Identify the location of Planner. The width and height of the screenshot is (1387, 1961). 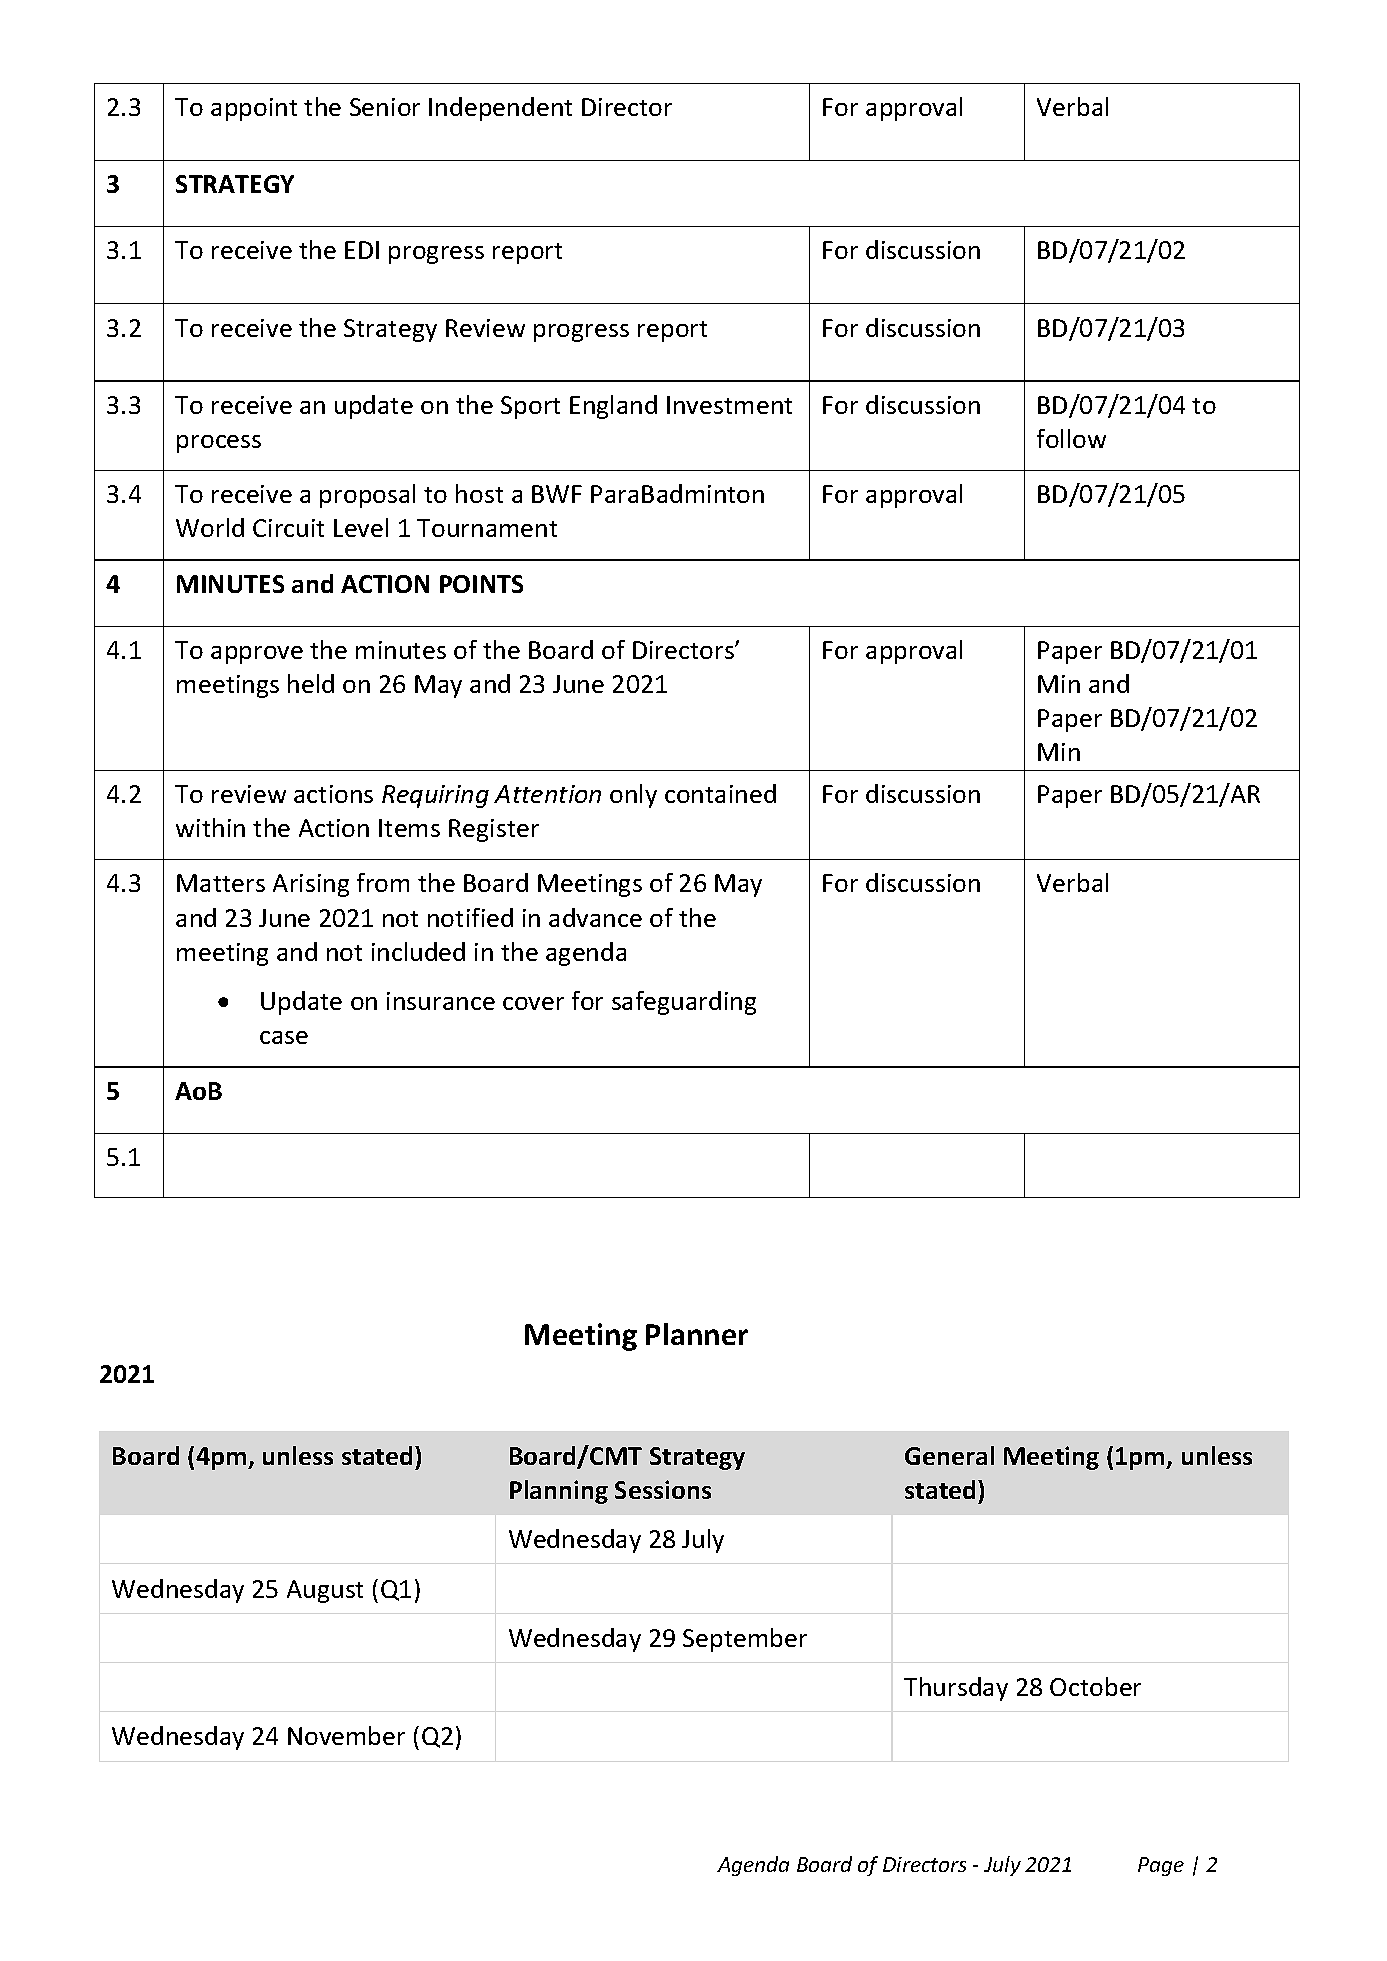
(697, 1334).
